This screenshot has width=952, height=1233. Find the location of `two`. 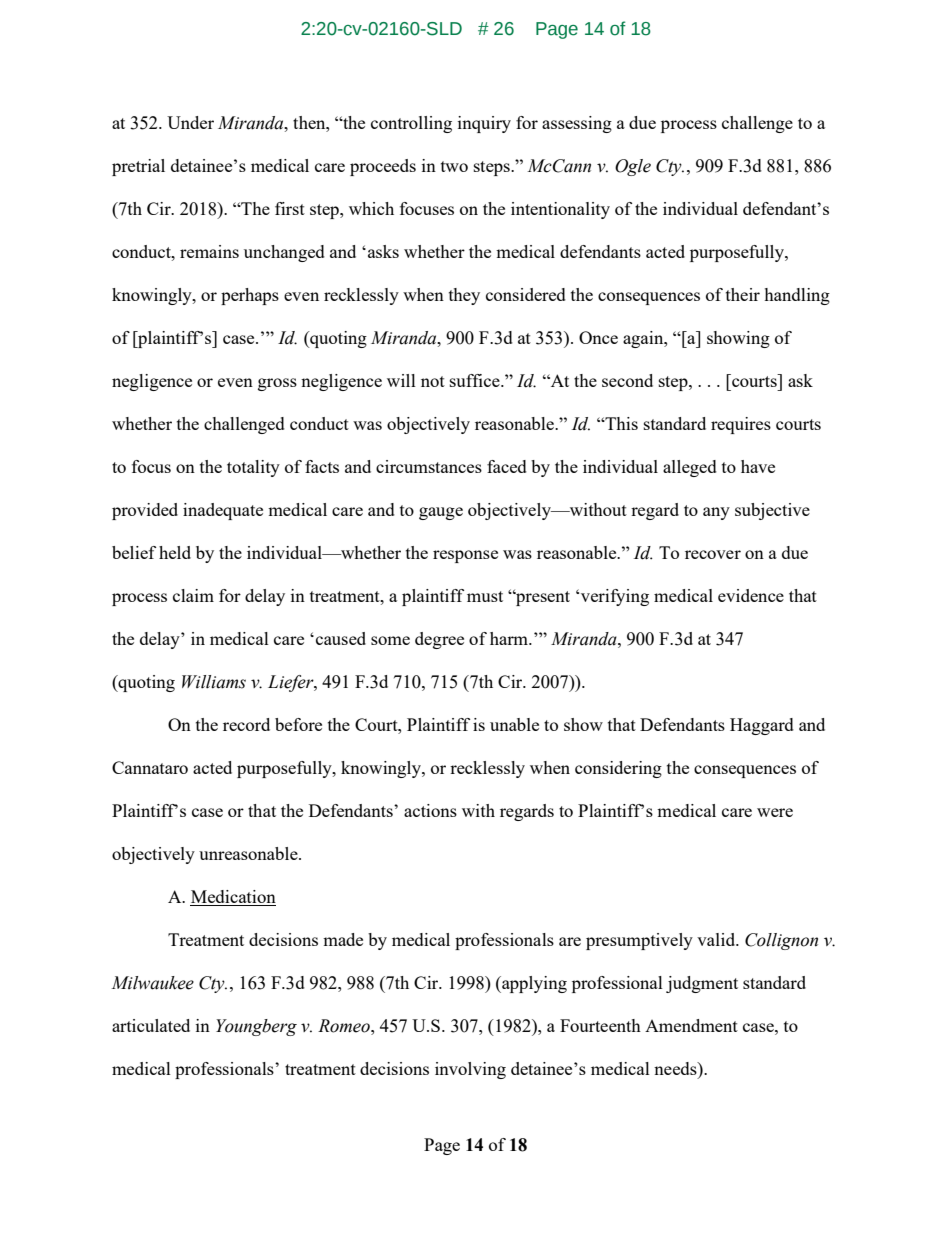

two is located at coordinates (454, 166).
